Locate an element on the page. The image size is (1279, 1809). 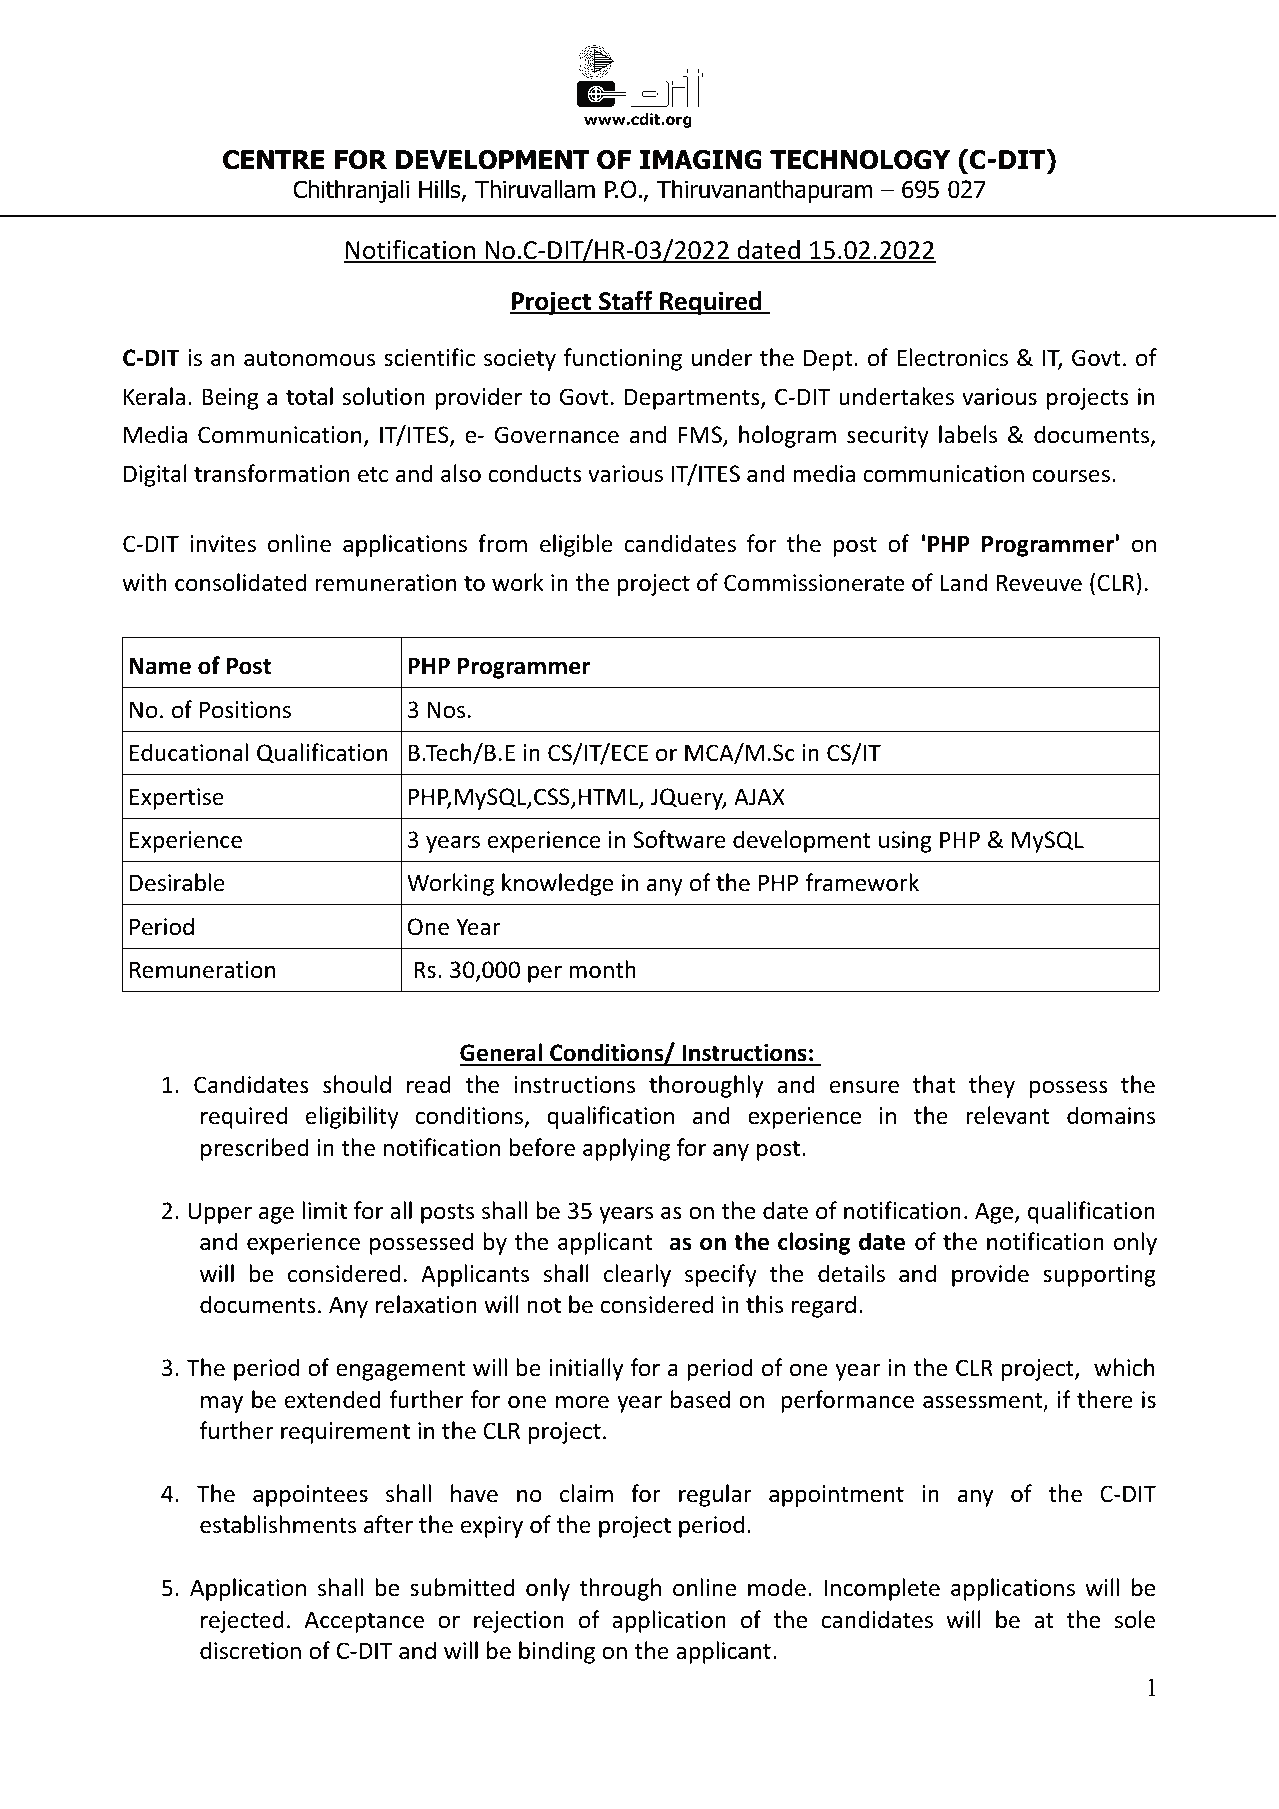
sole is located at coordinates (1134, 1619).
